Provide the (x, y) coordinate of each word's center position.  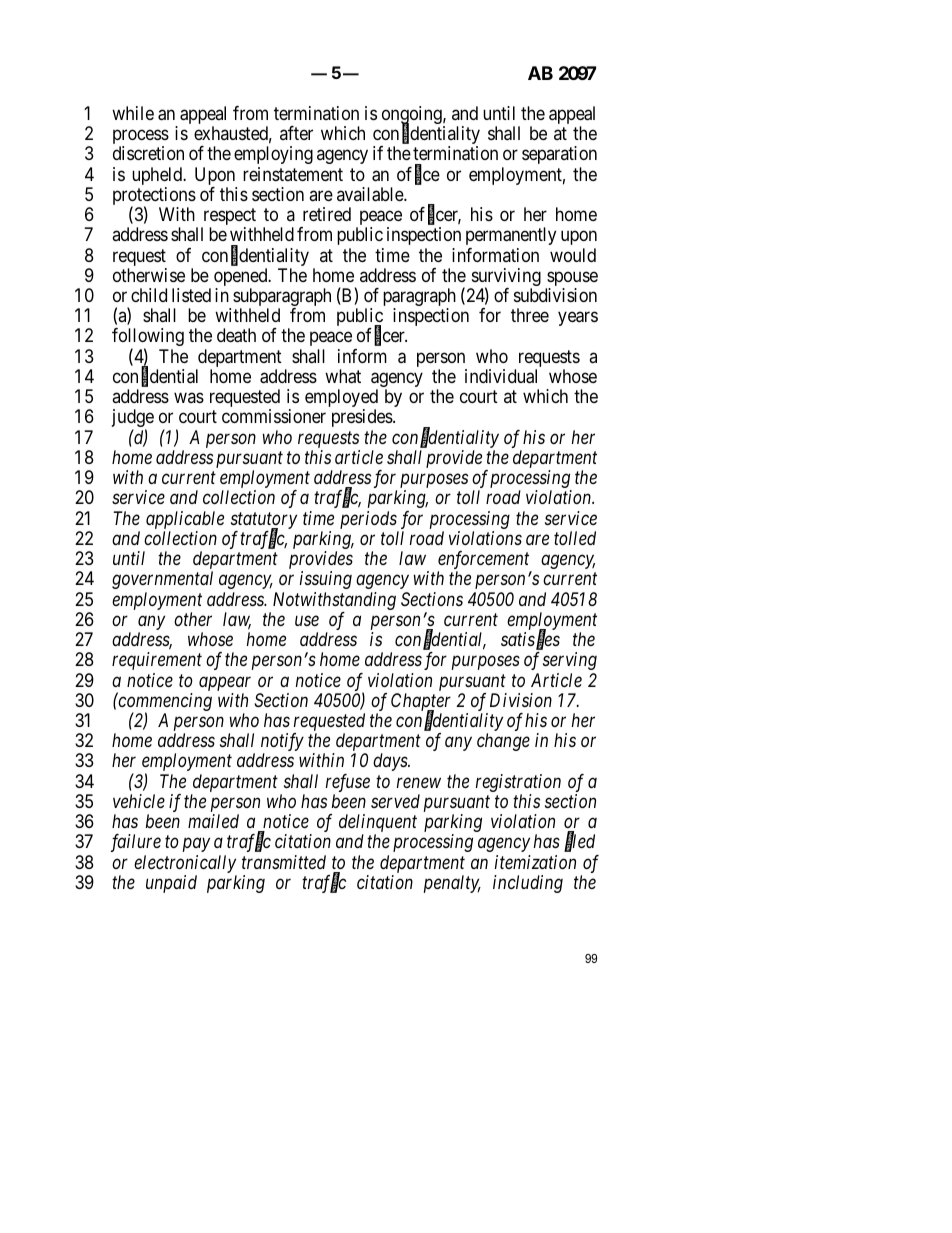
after (296, 133)
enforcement (485, 561)
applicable (185, 520)
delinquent (378, 824)
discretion (148, 153)
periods (368, 520)
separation (559, 155)
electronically (185, 864)
